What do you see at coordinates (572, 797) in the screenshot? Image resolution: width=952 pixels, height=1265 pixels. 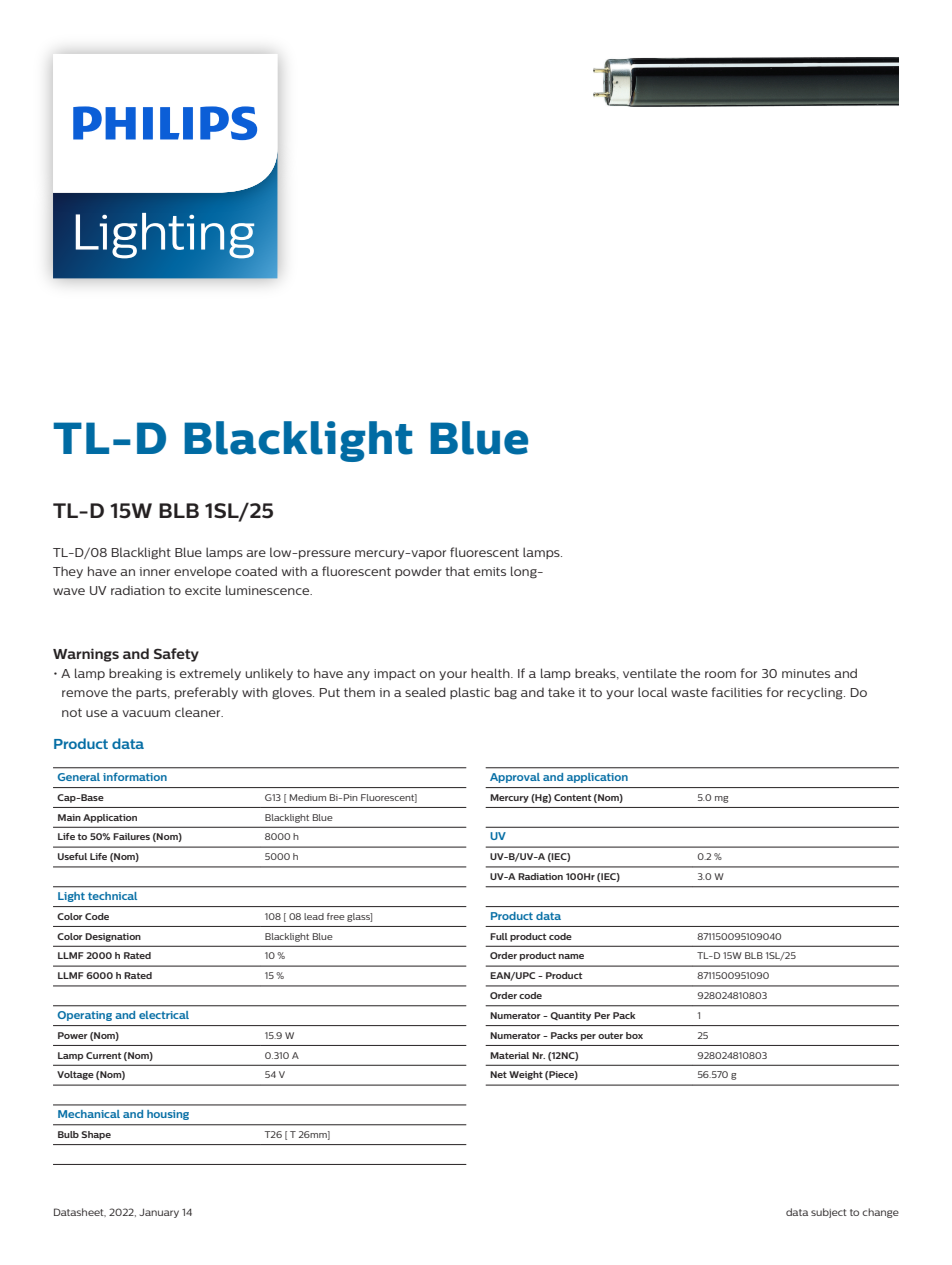 I see `Content` at bounding box center [572, 797].
